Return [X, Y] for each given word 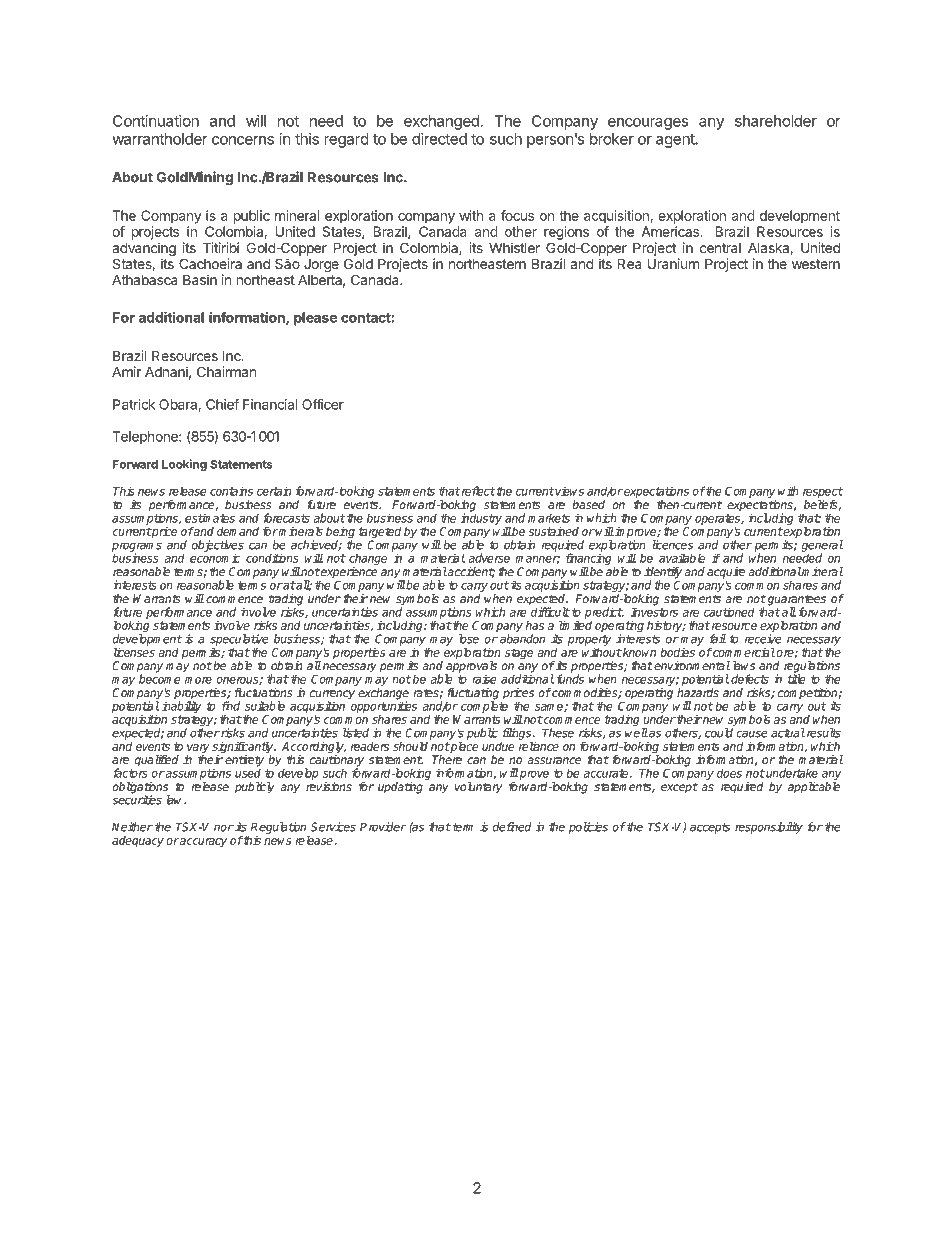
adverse [489, 558]
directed [439, 139]
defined [512, 827]
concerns [243, 140]
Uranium [673, 263]
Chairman [226, 371]
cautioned [729, 612]
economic [215, 558]
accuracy [203, 842]
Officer [323, 404]
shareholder [776, 121]
